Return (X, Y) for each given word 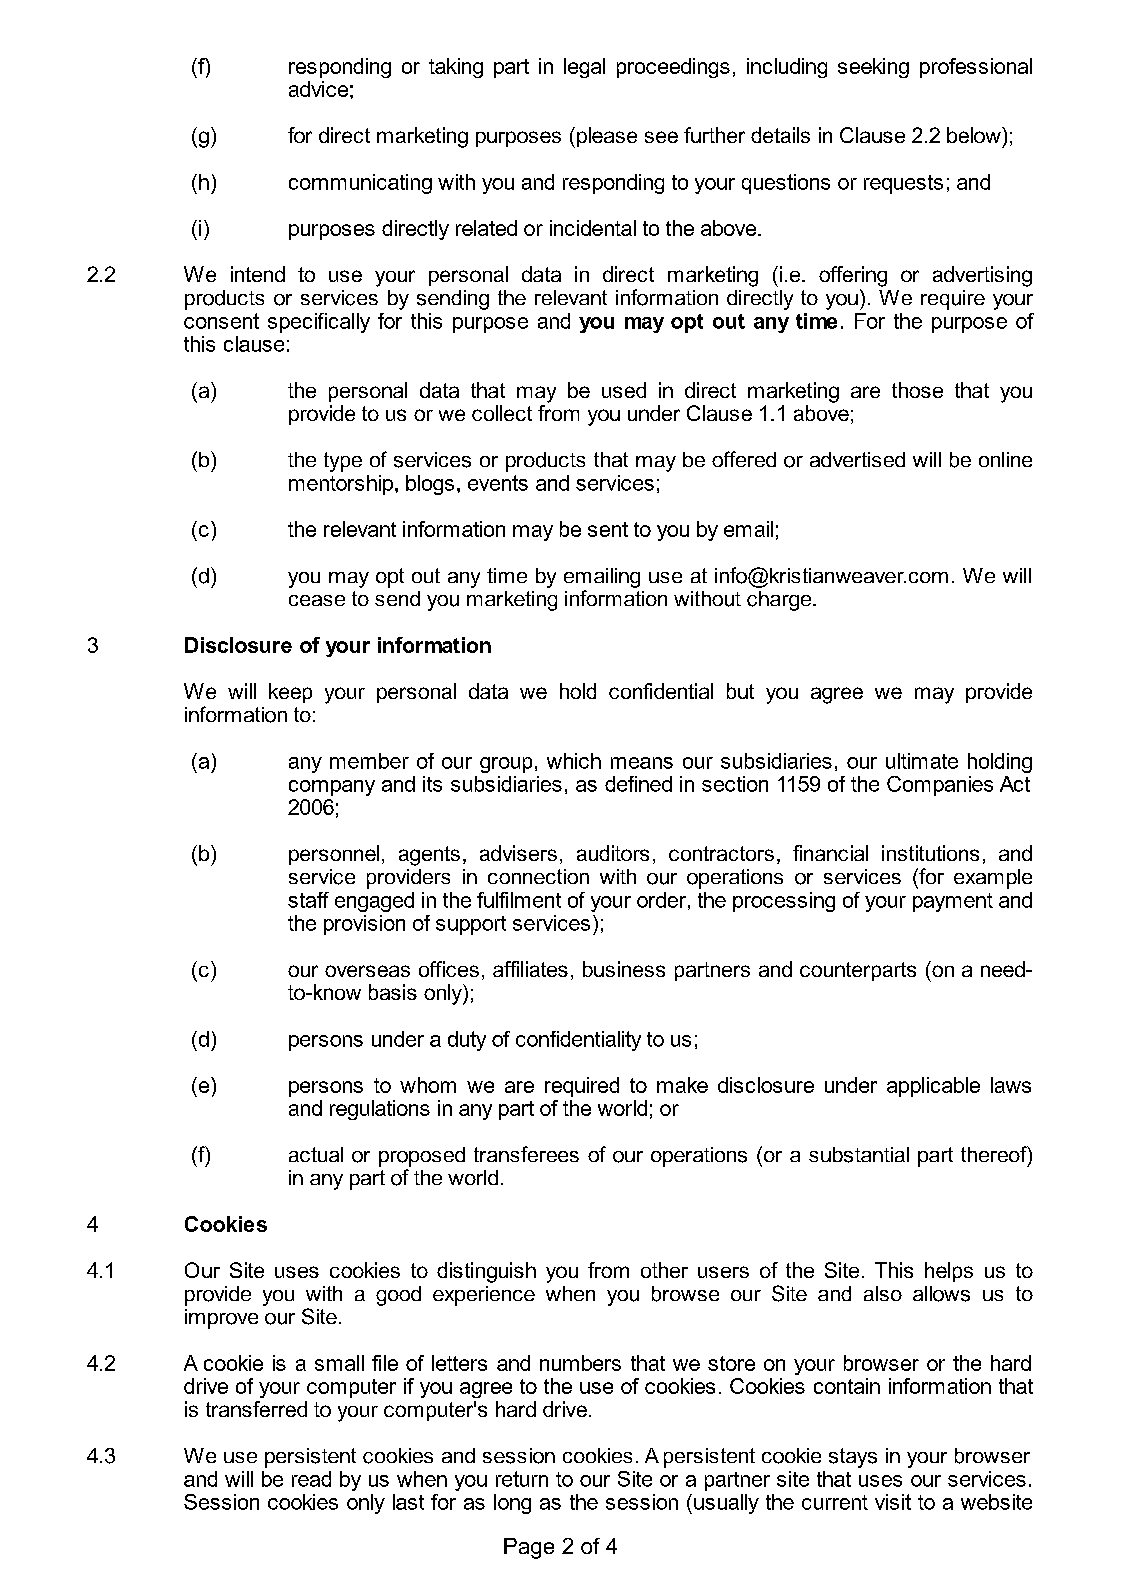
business (624, 969)
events (498, 483)
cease (317, 600)
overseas (367, 971)
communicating (360, 184)
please (607, 137)
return (522, 1479)
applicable (933, 1087)
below (975, 135)
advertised (857, 459)
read (311, 1479)
